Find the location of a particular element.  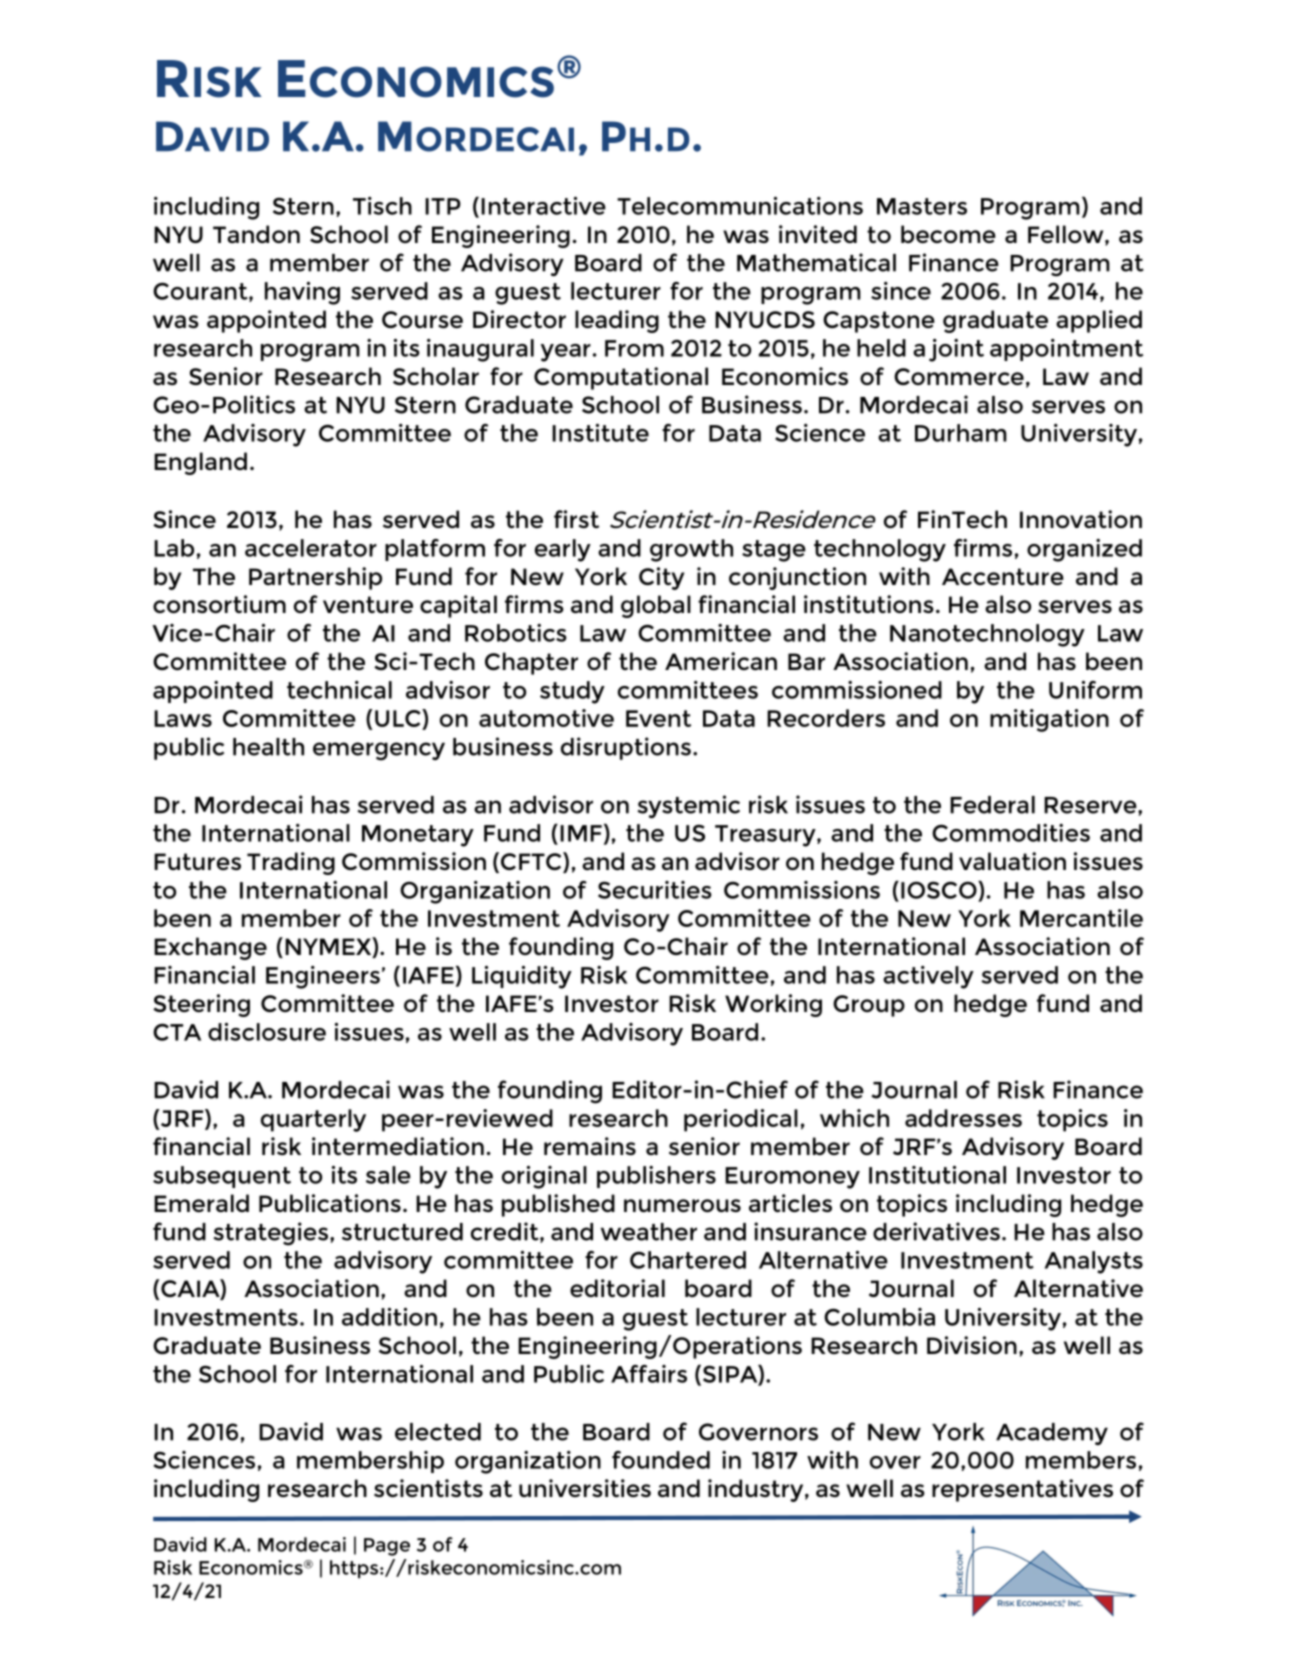

Institutional is located at coordinates (937, 1175).
